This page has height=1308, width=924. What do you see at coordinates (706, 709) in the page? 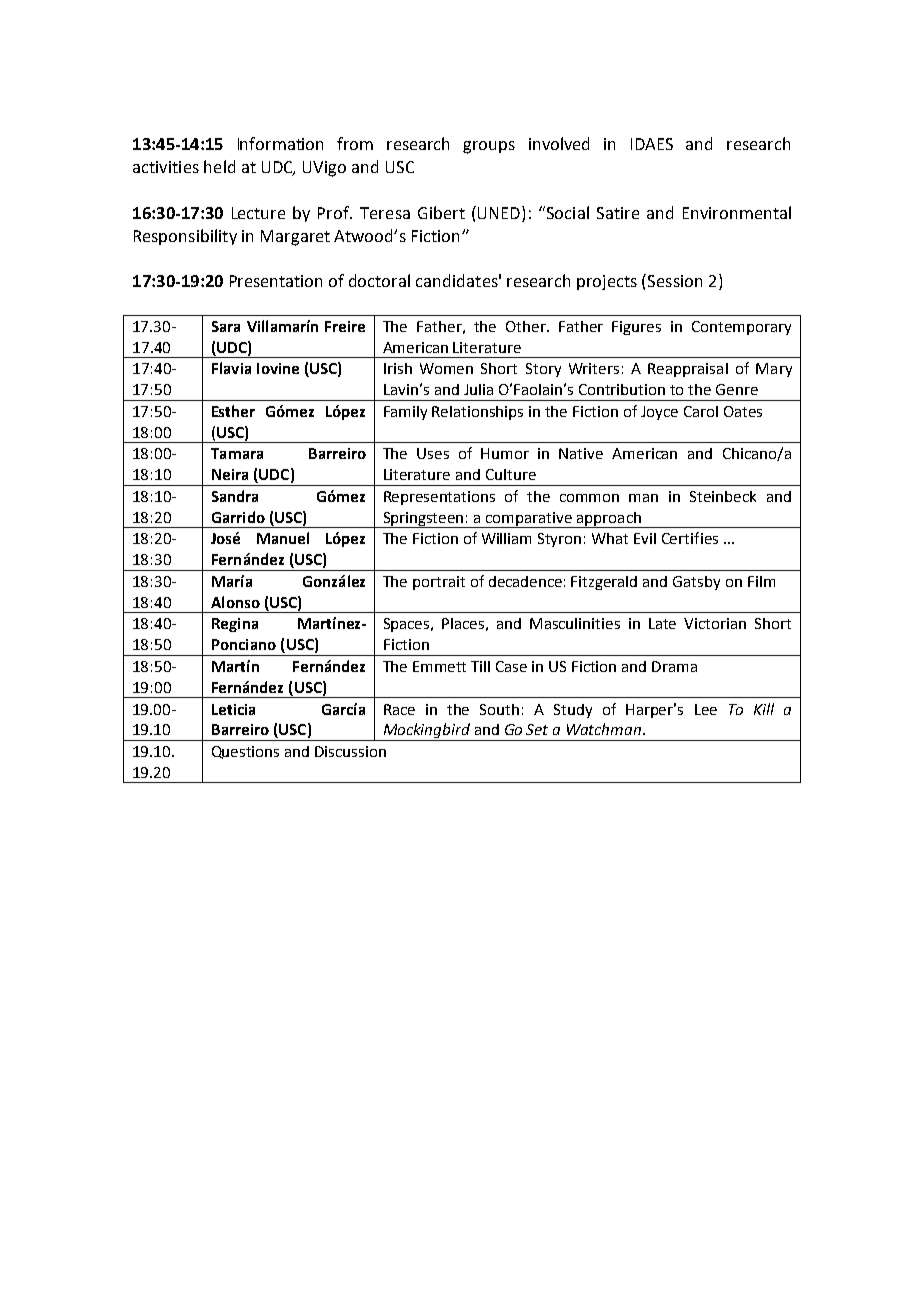
I see `Lee` at bounding box center [706, 709].
